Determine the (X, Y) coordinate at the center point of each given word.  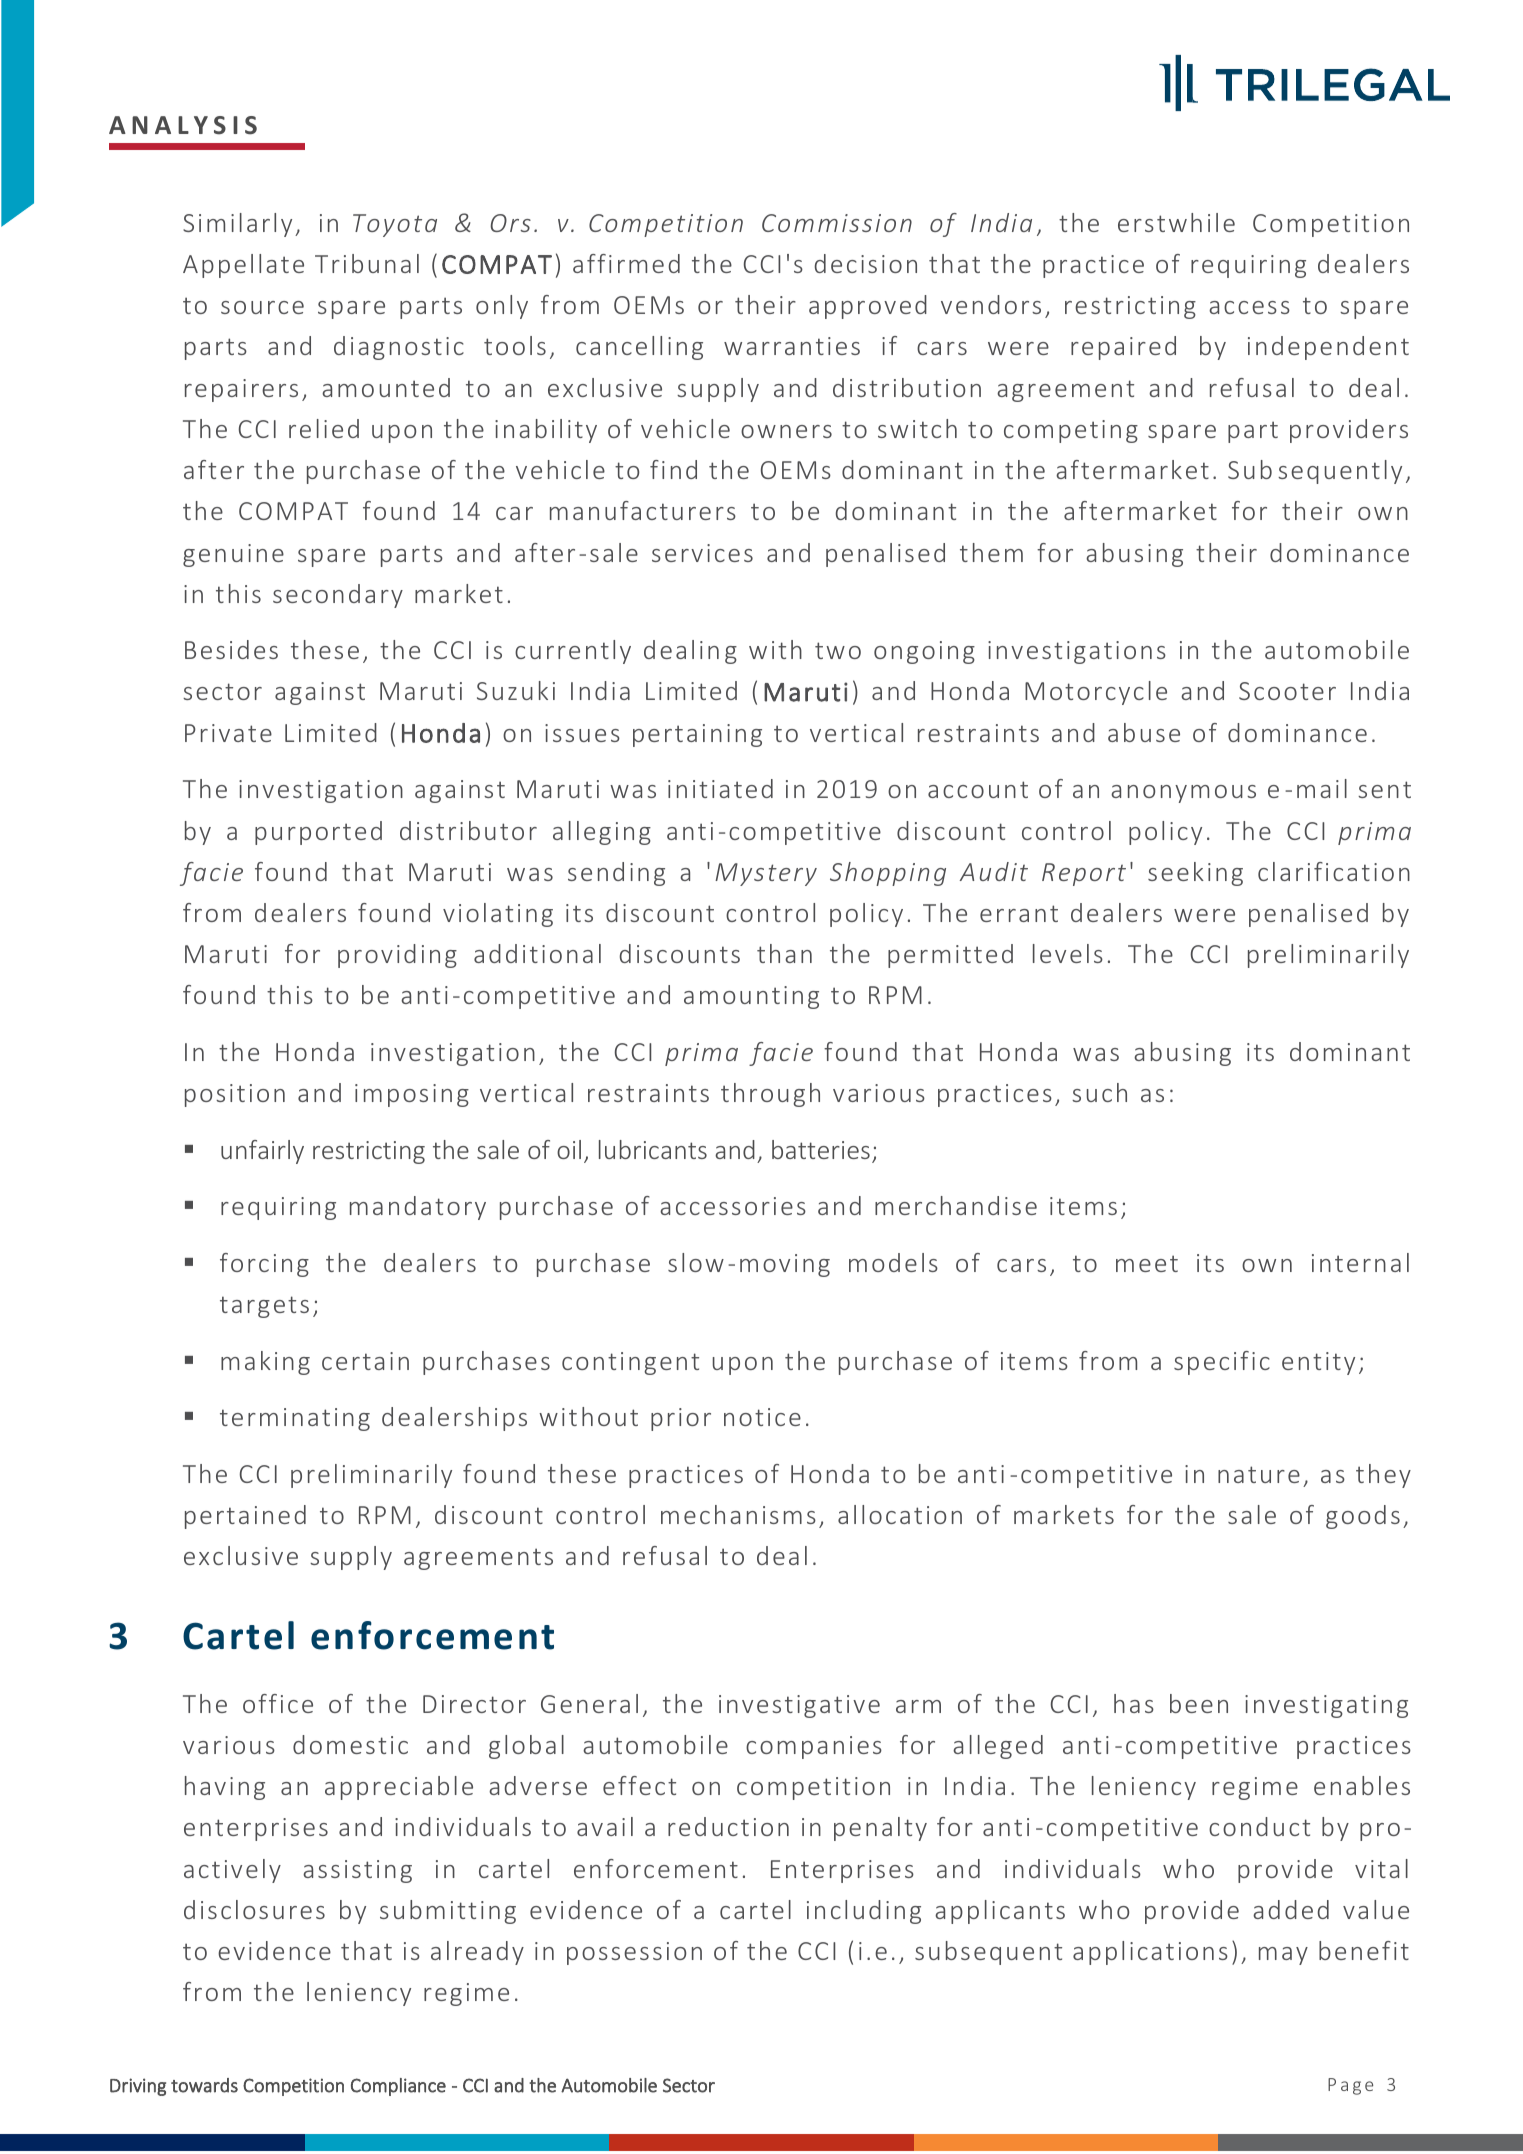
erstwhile (1176, 222)
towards (204, 2085)
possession (634, 1953)
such (1099, 1092)
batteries (821, 1149)
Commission (837, 223)
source (262, 307)
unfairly (262, 1152)
